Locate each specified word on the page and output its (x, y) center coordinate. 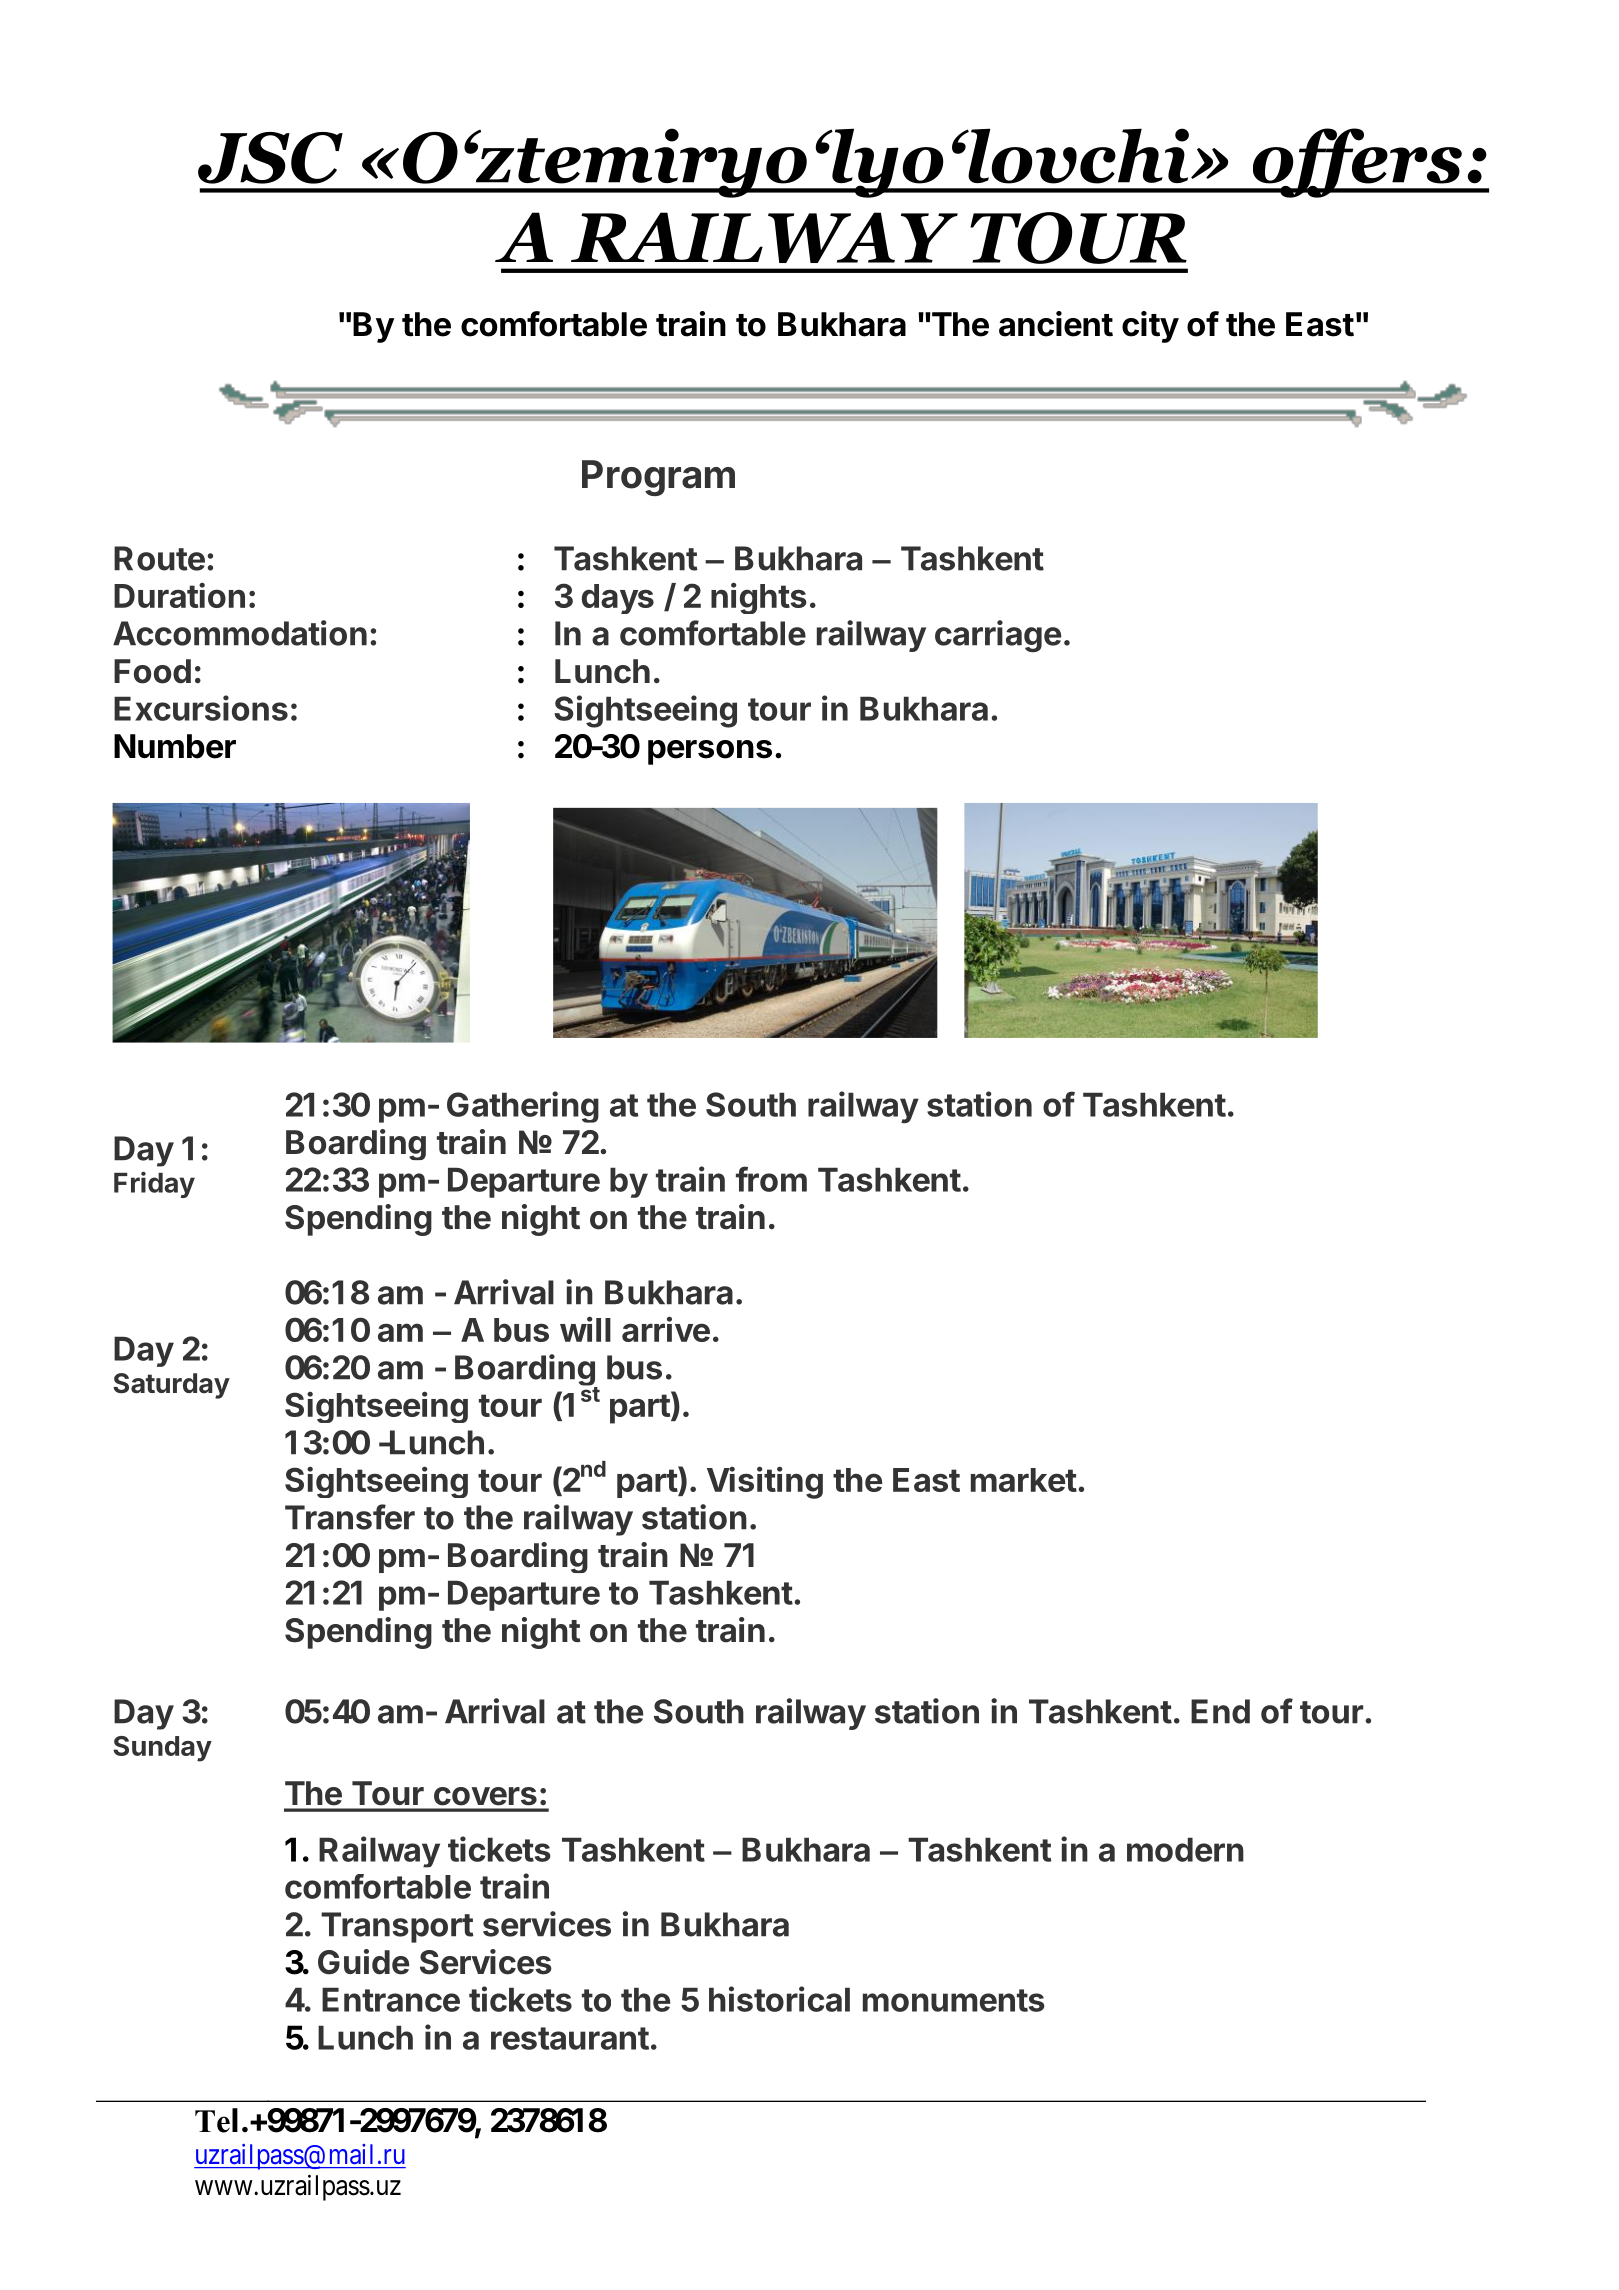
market (1024, 1480)
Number (175, 746)
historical (779, 1999)
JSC (270, 158)
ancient (1056, 324)
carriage (998, 636)
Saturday (171, 1386)
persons (710, 752)
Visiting (765, 1482)
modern (1185, 1849)
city (1150, 327)
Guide (363, 1962)
